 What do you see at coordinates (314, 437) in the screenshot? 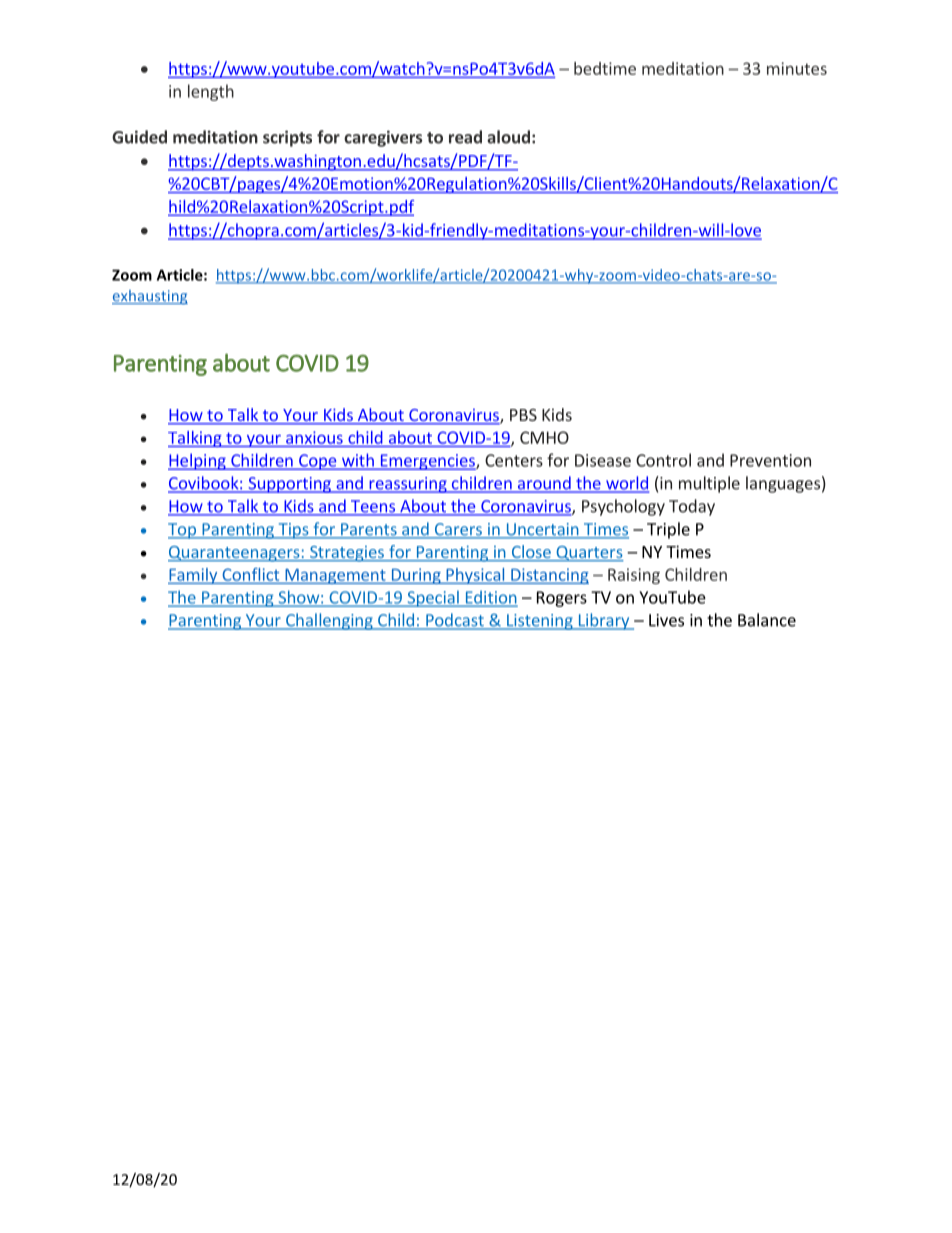
I see `anxious` at bounding box center [314, 437].
